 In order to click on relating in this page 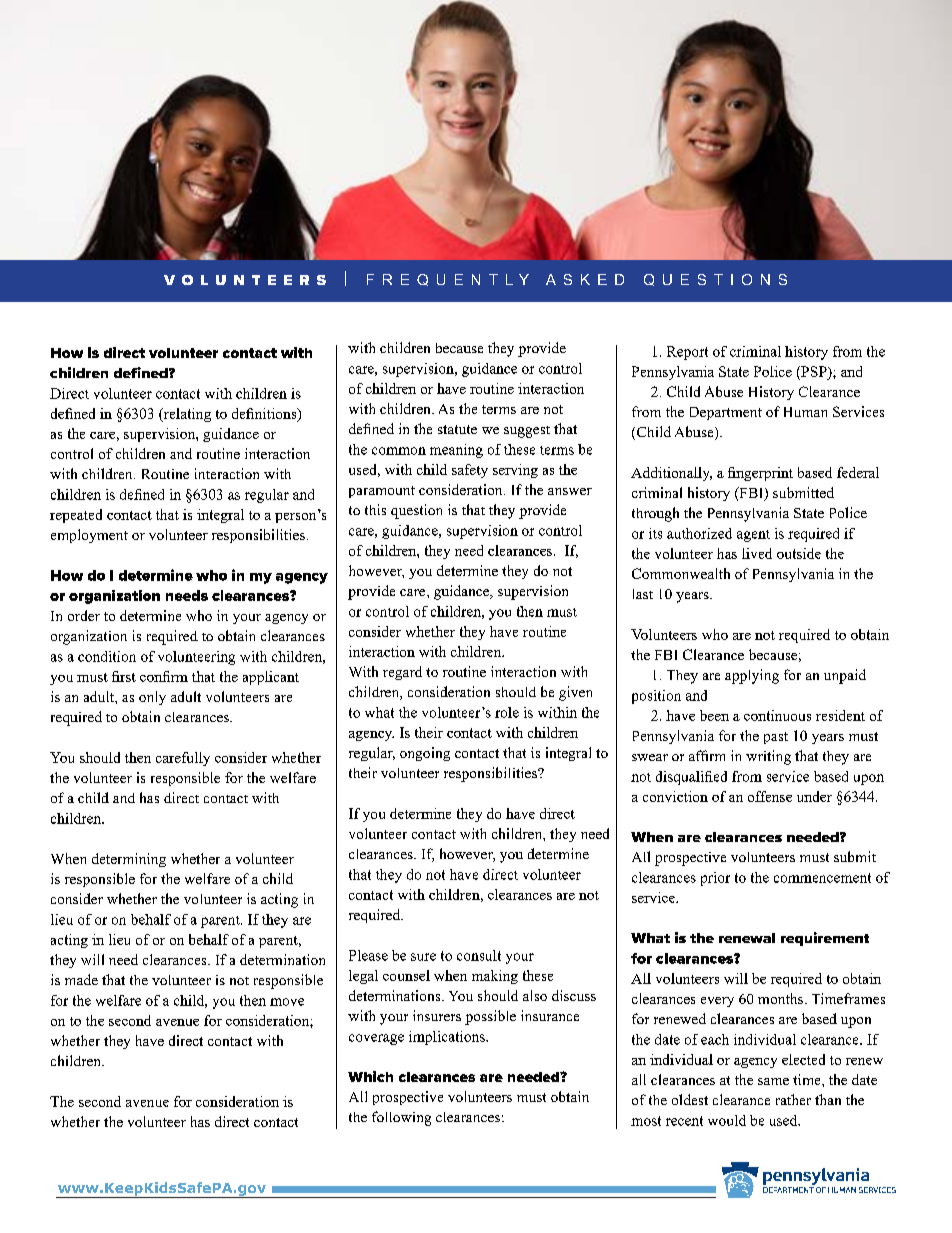, I will do `click(186, 415)`.
